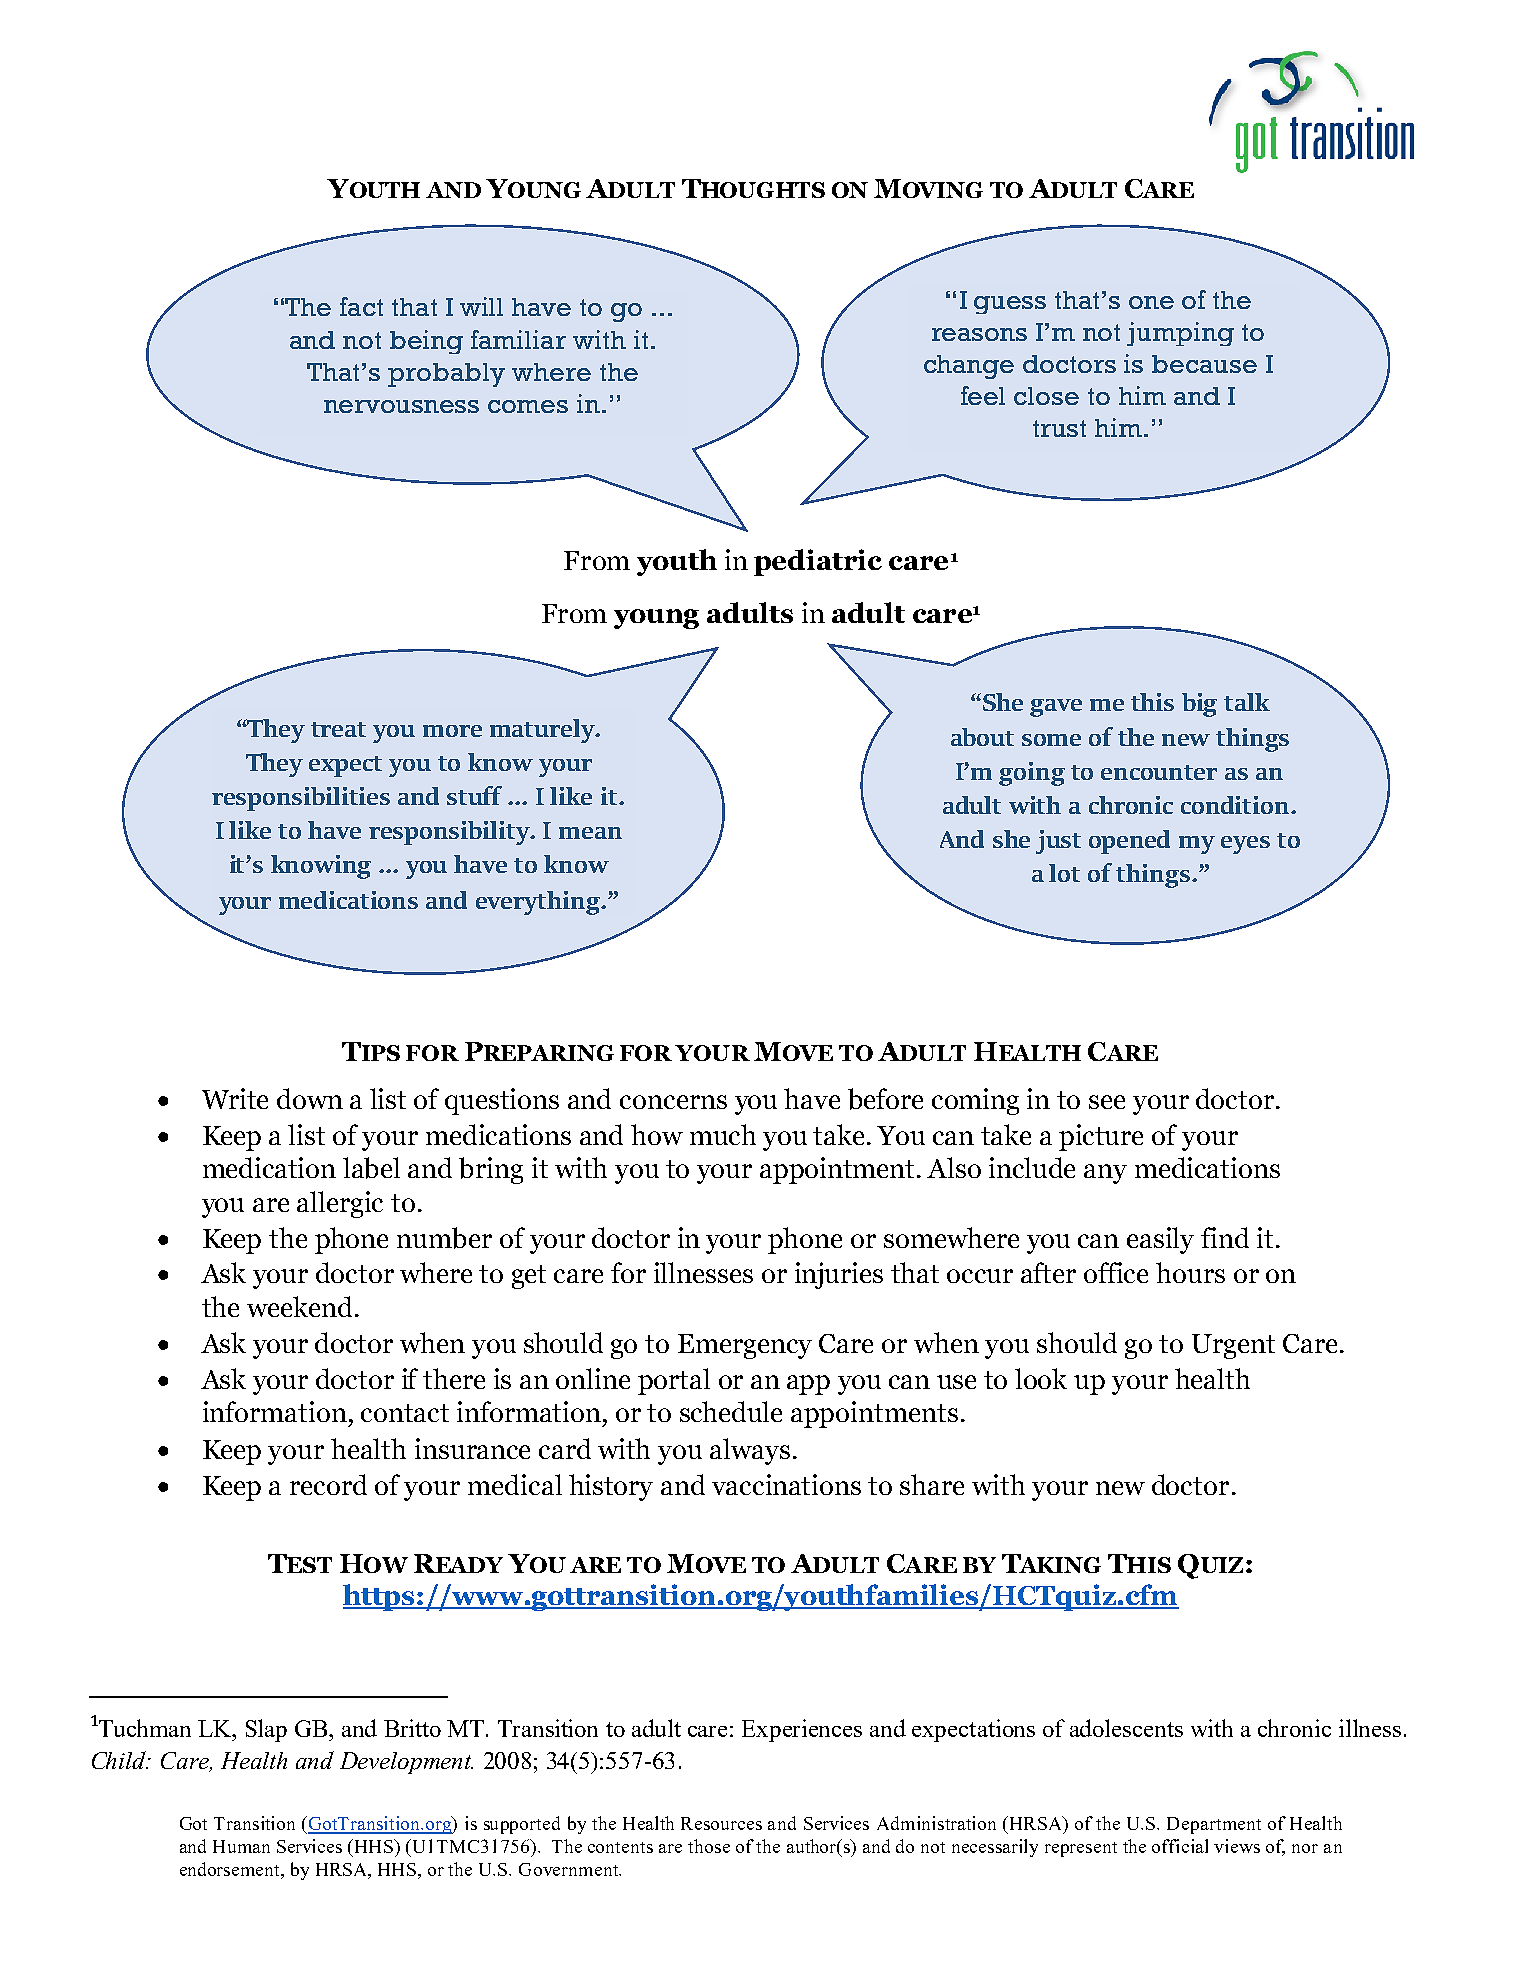  Describe the element at coordinates (1180, 334) in the screenshot. I see `jumping` at that location.
